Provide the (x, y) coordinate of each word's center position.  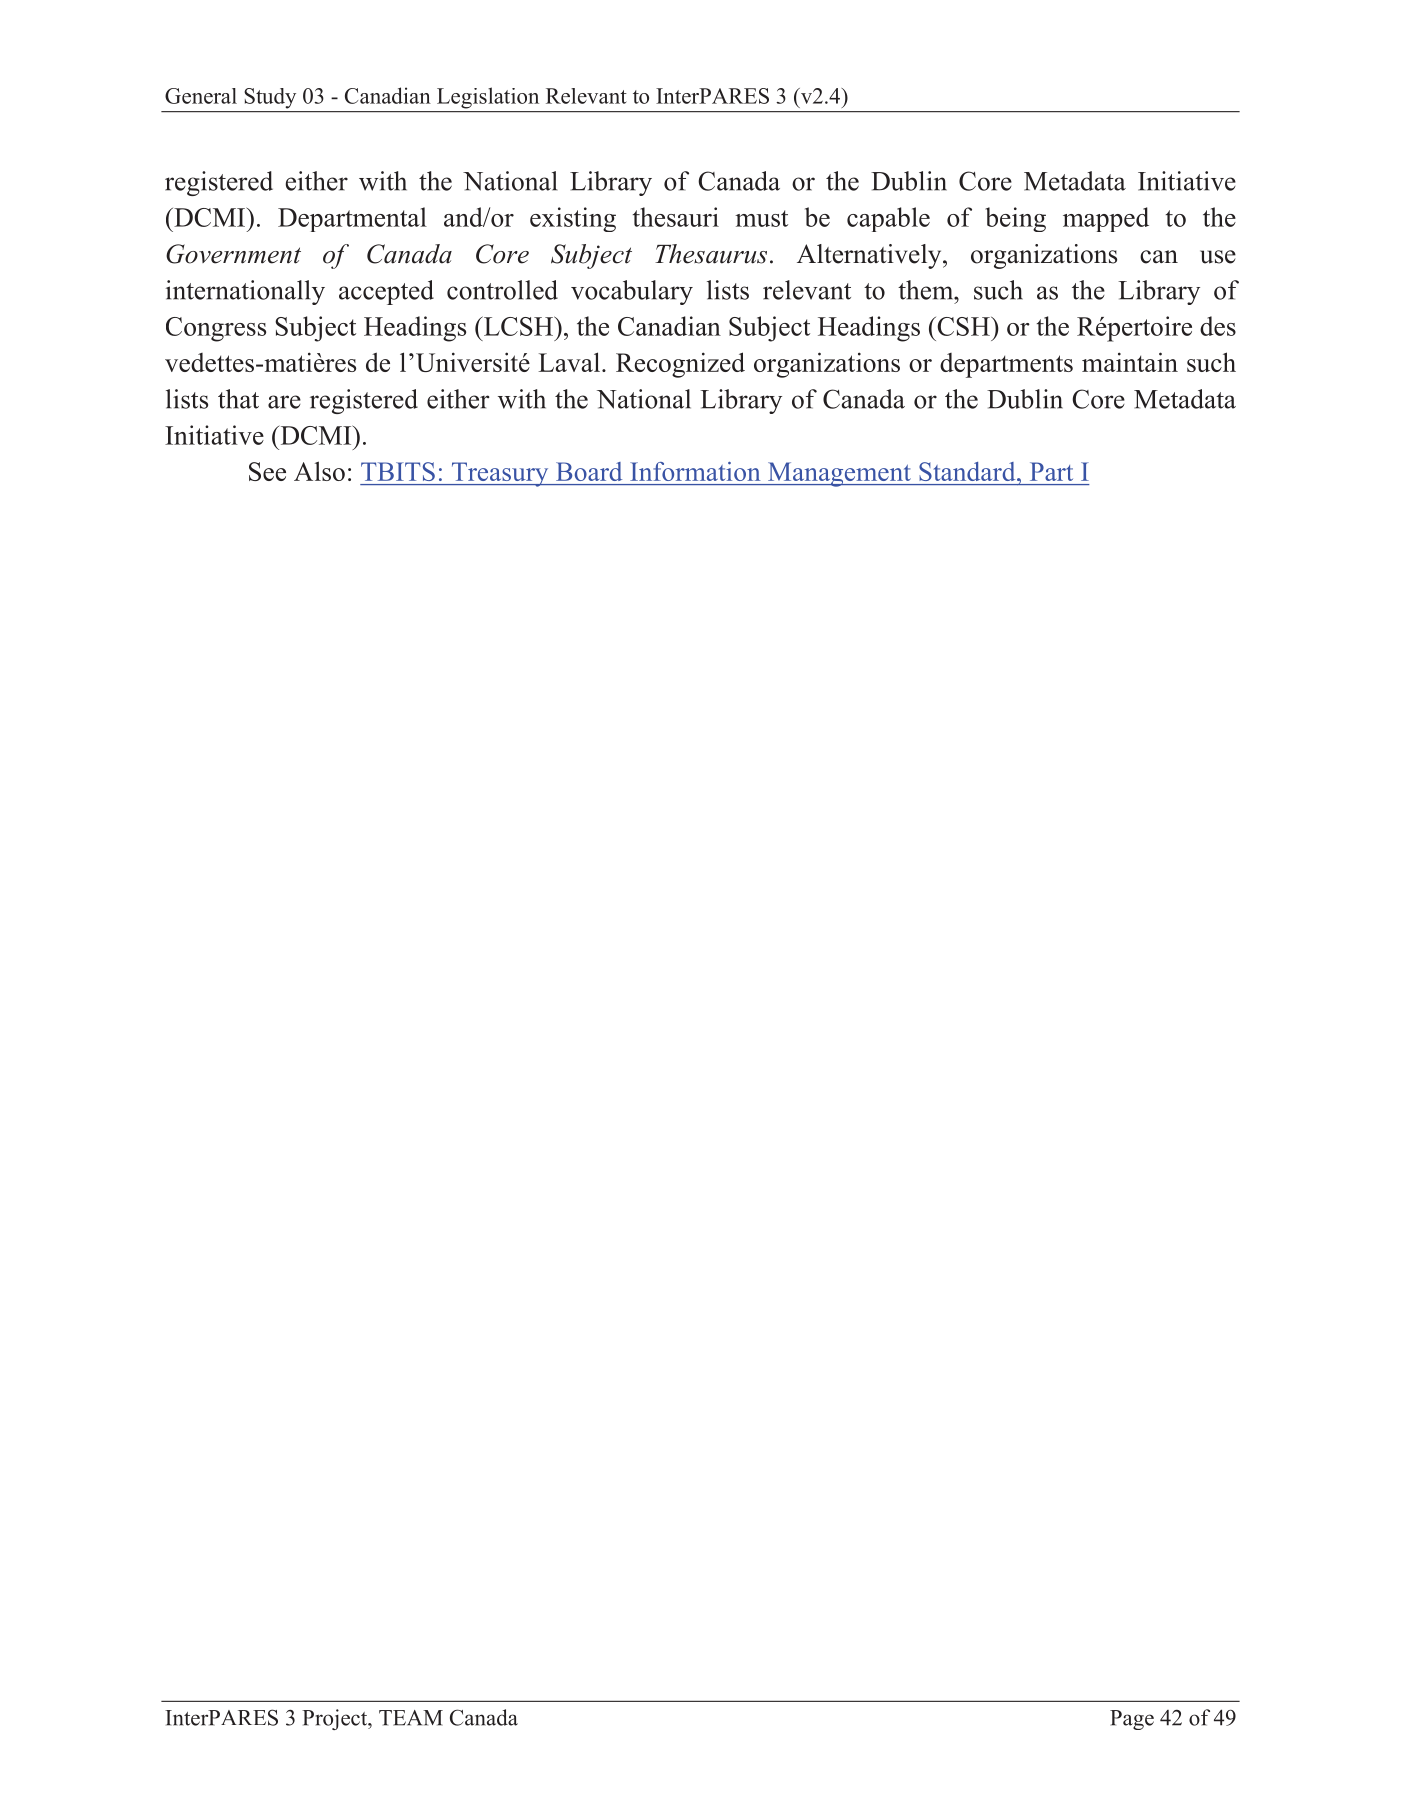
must (761, 218)
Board (589, 471)
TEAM (411, 1718)
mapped (1106, 219)
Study (270, 98)
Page (1132, 1720)
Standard (968, 471)
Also (319, 471)
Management (839, 474)
